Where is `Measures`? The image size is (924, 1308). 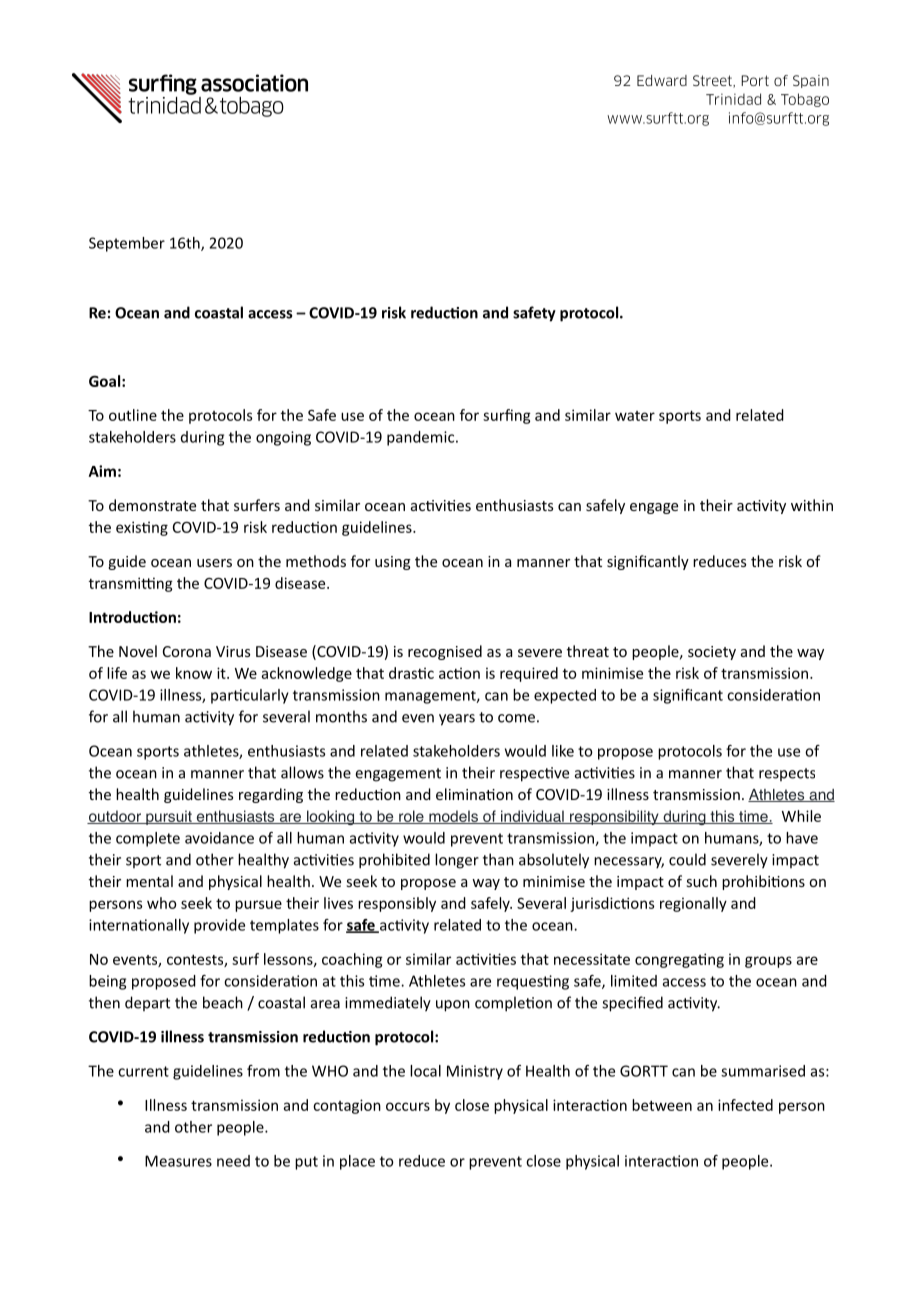
Measures is located at coordinates (178, 1161).
